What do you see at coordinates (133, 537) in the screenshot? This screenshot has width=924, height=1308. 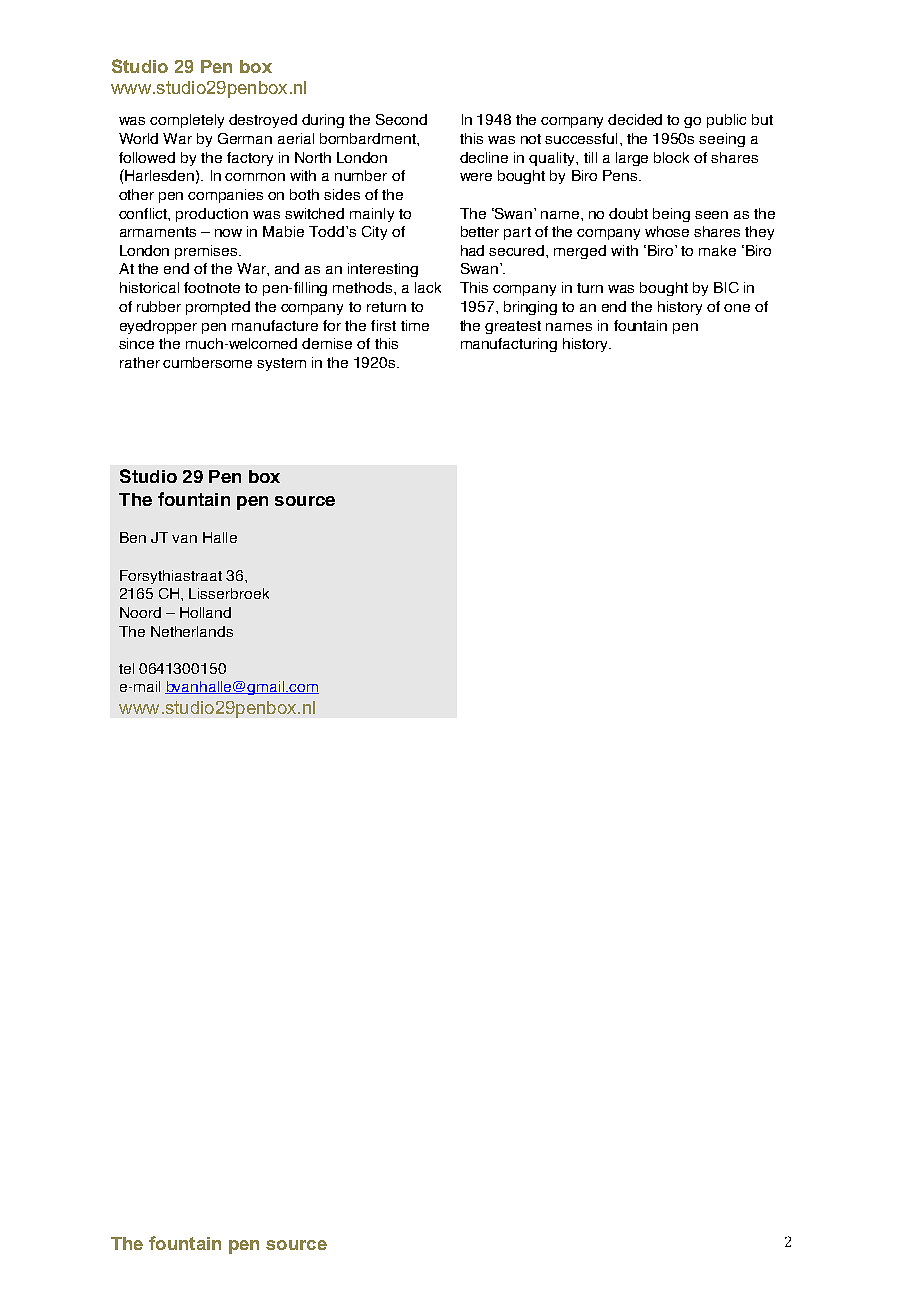 I see `Ben` at bounding box center [133, 537].
